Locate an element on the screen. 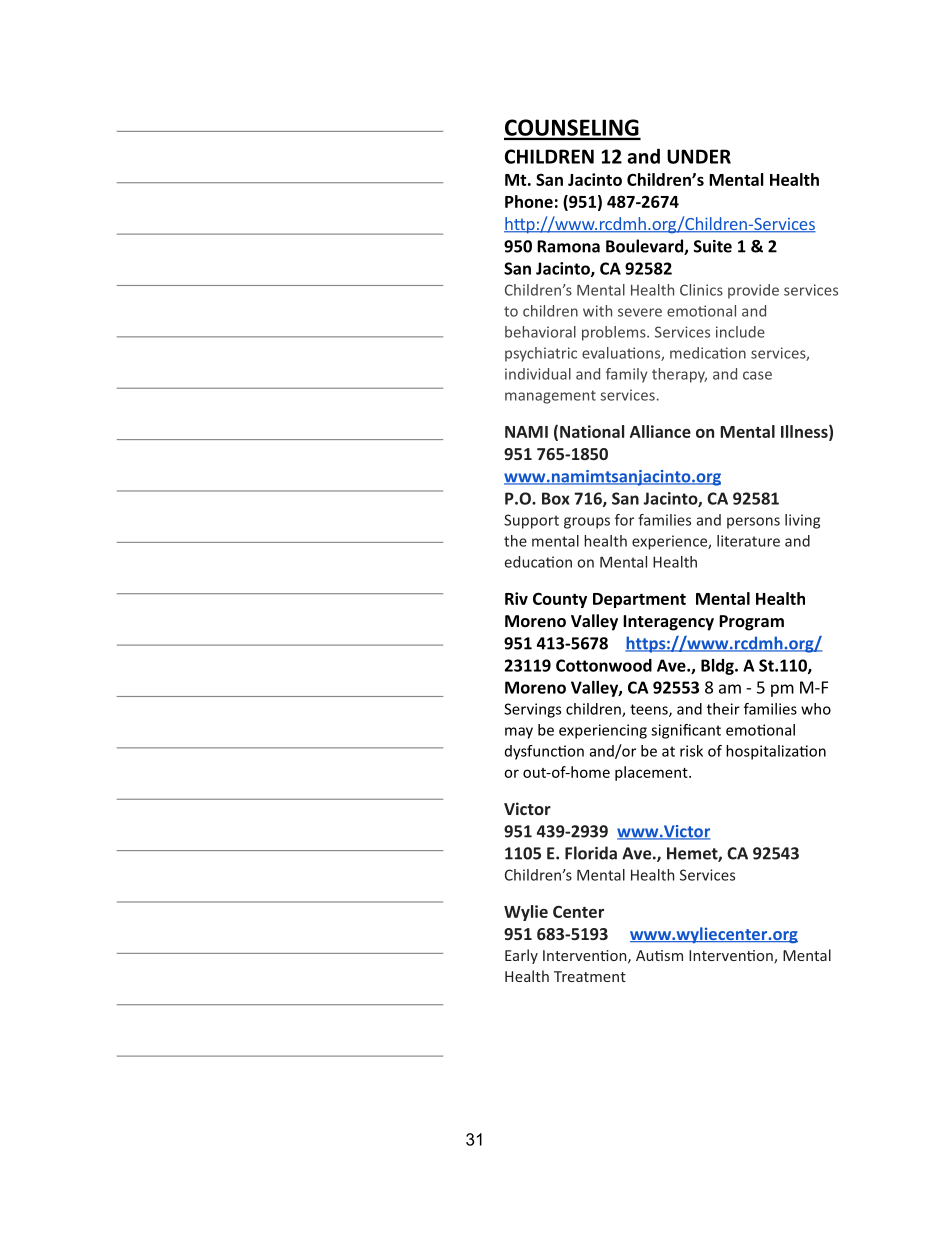 The width and height of the screenshot is (952, 1233). Early is located at coordinates (521, 956).
